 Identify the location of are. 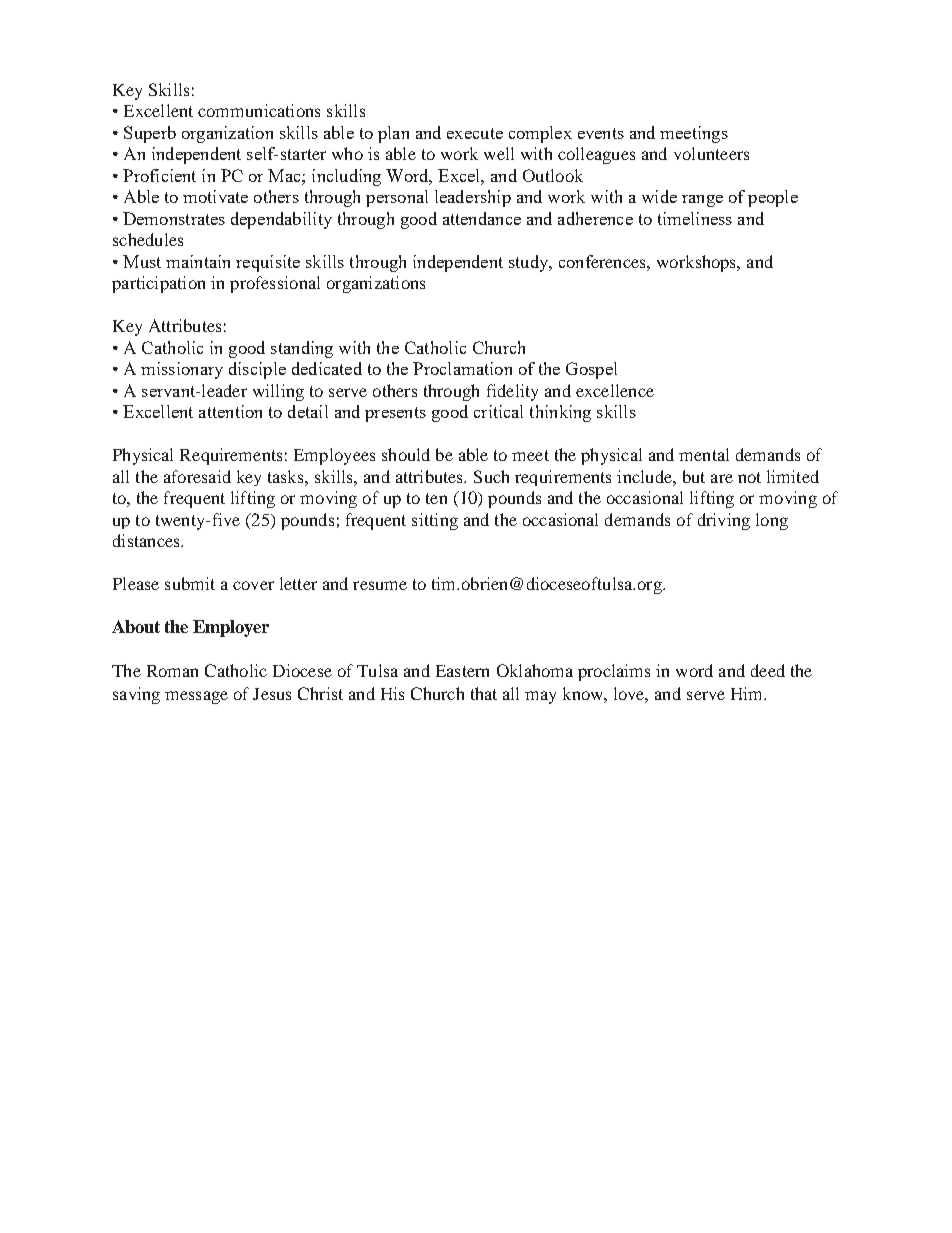
(722, 478).
